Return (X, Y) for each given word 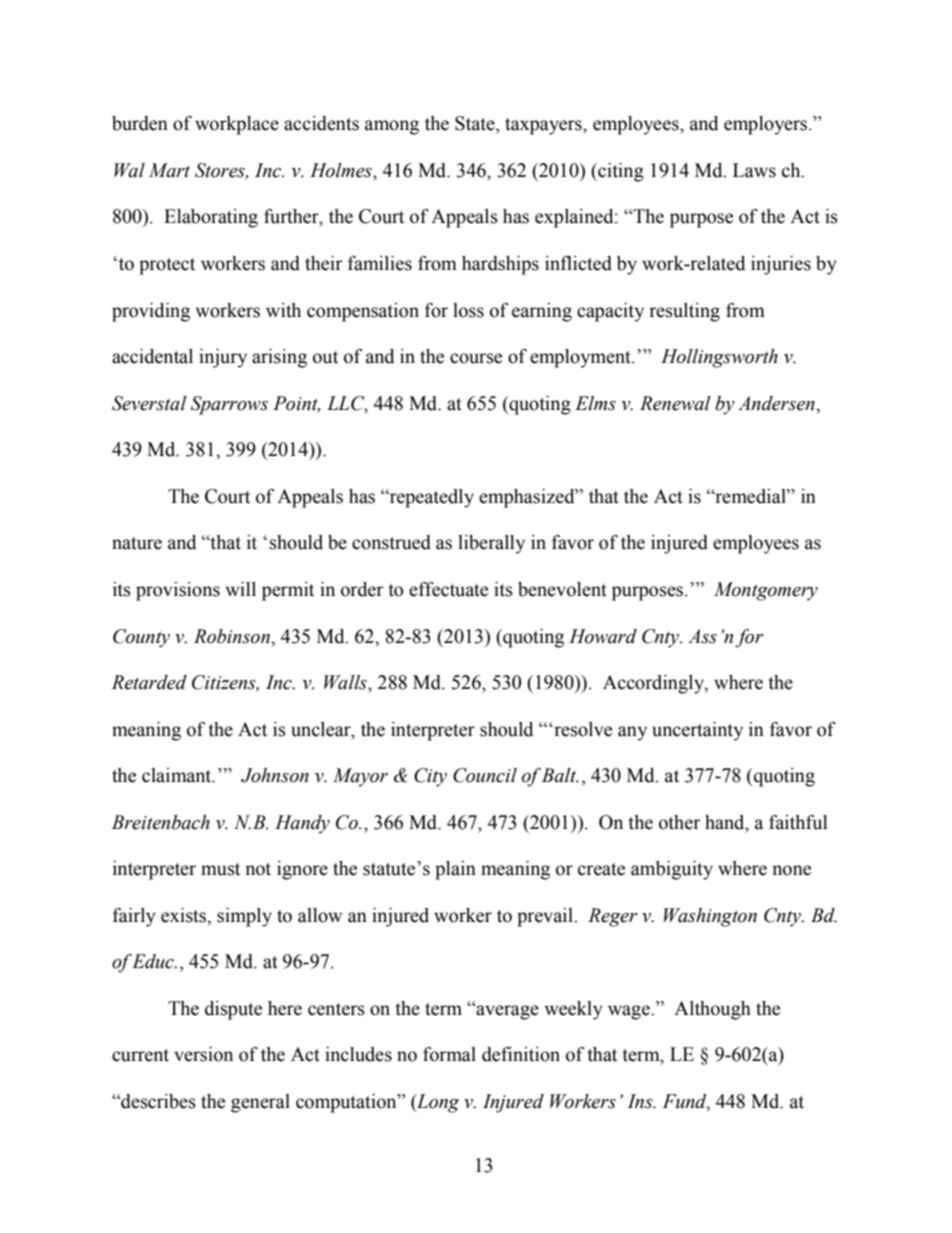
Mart (169, 170)
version (203, 1054)
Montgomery (766, 591)
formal (449, 1054)
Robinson (233, 636)
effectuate (448, 589)
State (476, 124)
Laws (754, 170)
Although (712, 1010)
